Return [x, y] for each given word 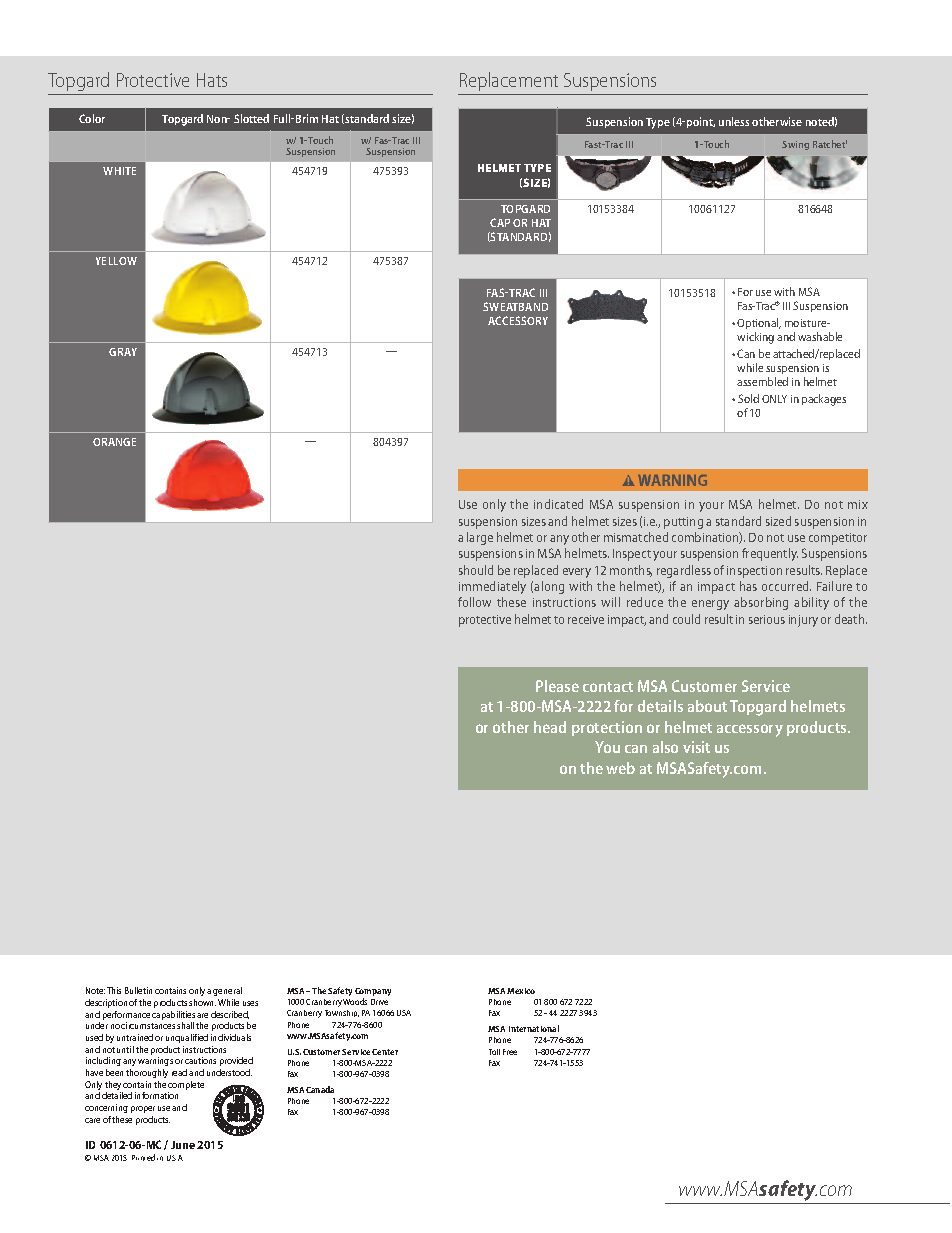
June [183, 1145]
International [534, 1028]
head [550, 727]
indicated [558, 504]
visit [696, 747]
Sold [748, 398]
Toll [494, 1052]
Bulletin [138, 990]
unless [734, 121]
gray [123, 352]
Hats [212, 80]
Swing [795, 145]
